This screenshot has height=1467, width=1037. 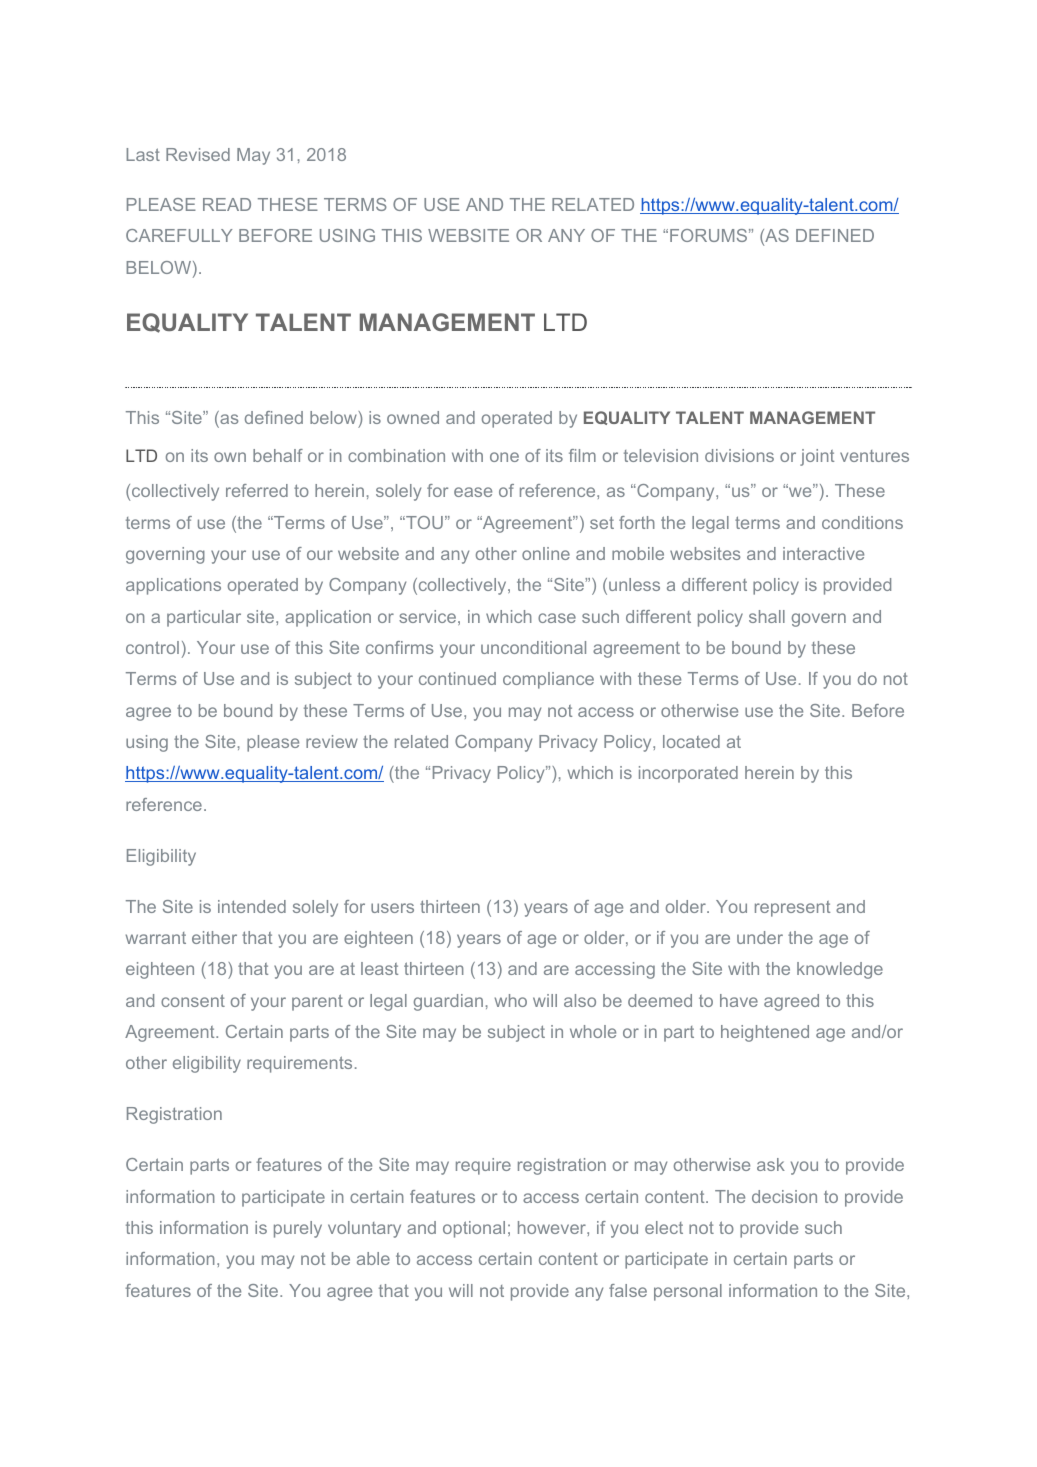 What do you see at coordinates (413, 417) in the screenshot?
I see `owned` at bounding box center [413, 417].
